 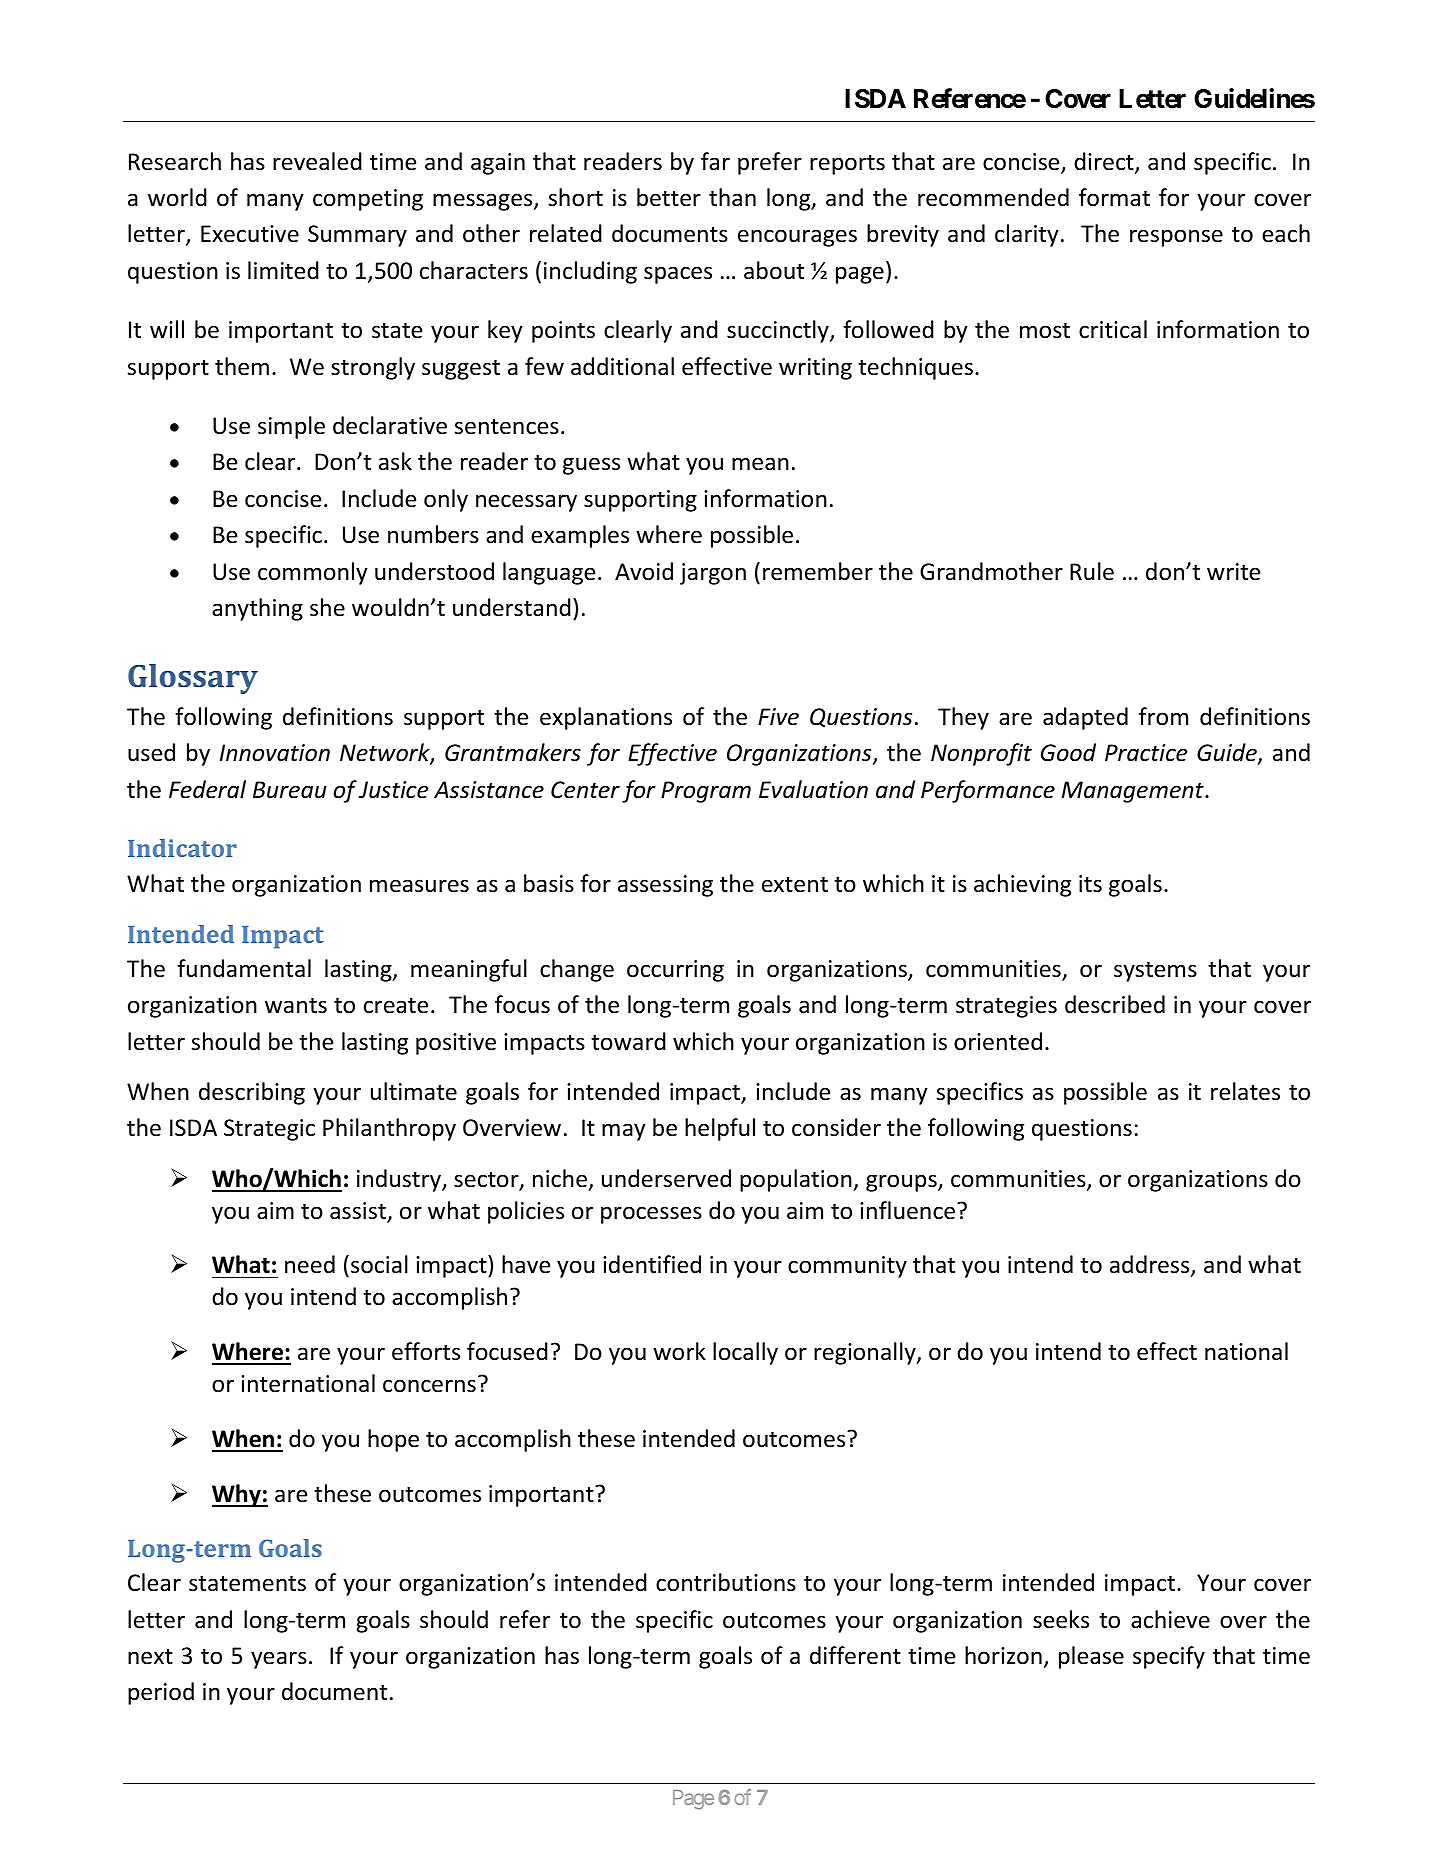 What do you see at coordinates (778, 717) in the screenshot?
I see `Five` at bounding box center [778, 717].
